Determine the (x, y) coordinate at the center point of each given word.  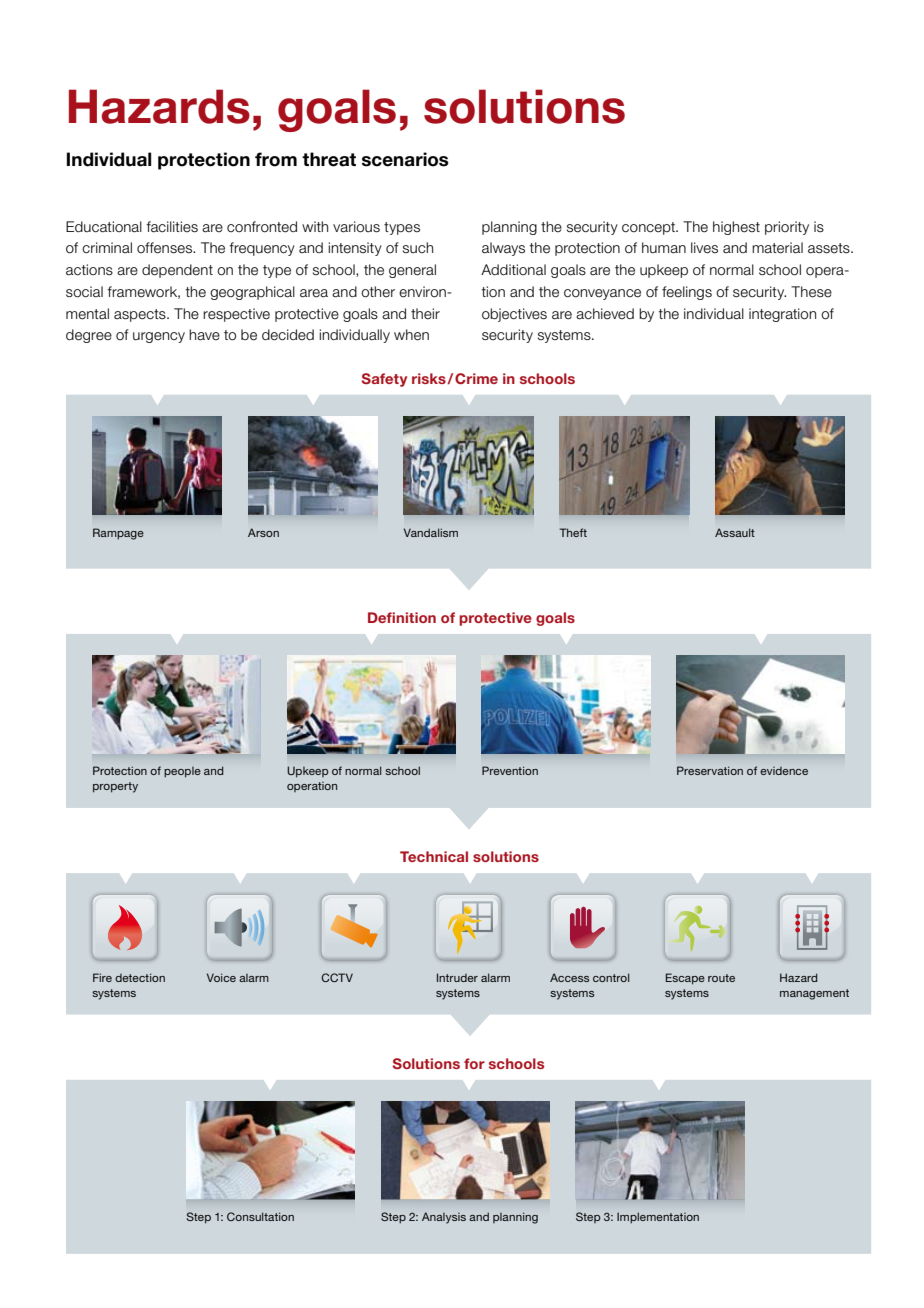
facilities (172, 227)
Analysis (444, 1218)
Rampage (118, 534)
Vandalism (431, 532)
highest (736, 228)
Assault (735, 532)
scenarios (405, 159)
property (115, 787)
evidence (784, 771)
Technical (434, 856)
